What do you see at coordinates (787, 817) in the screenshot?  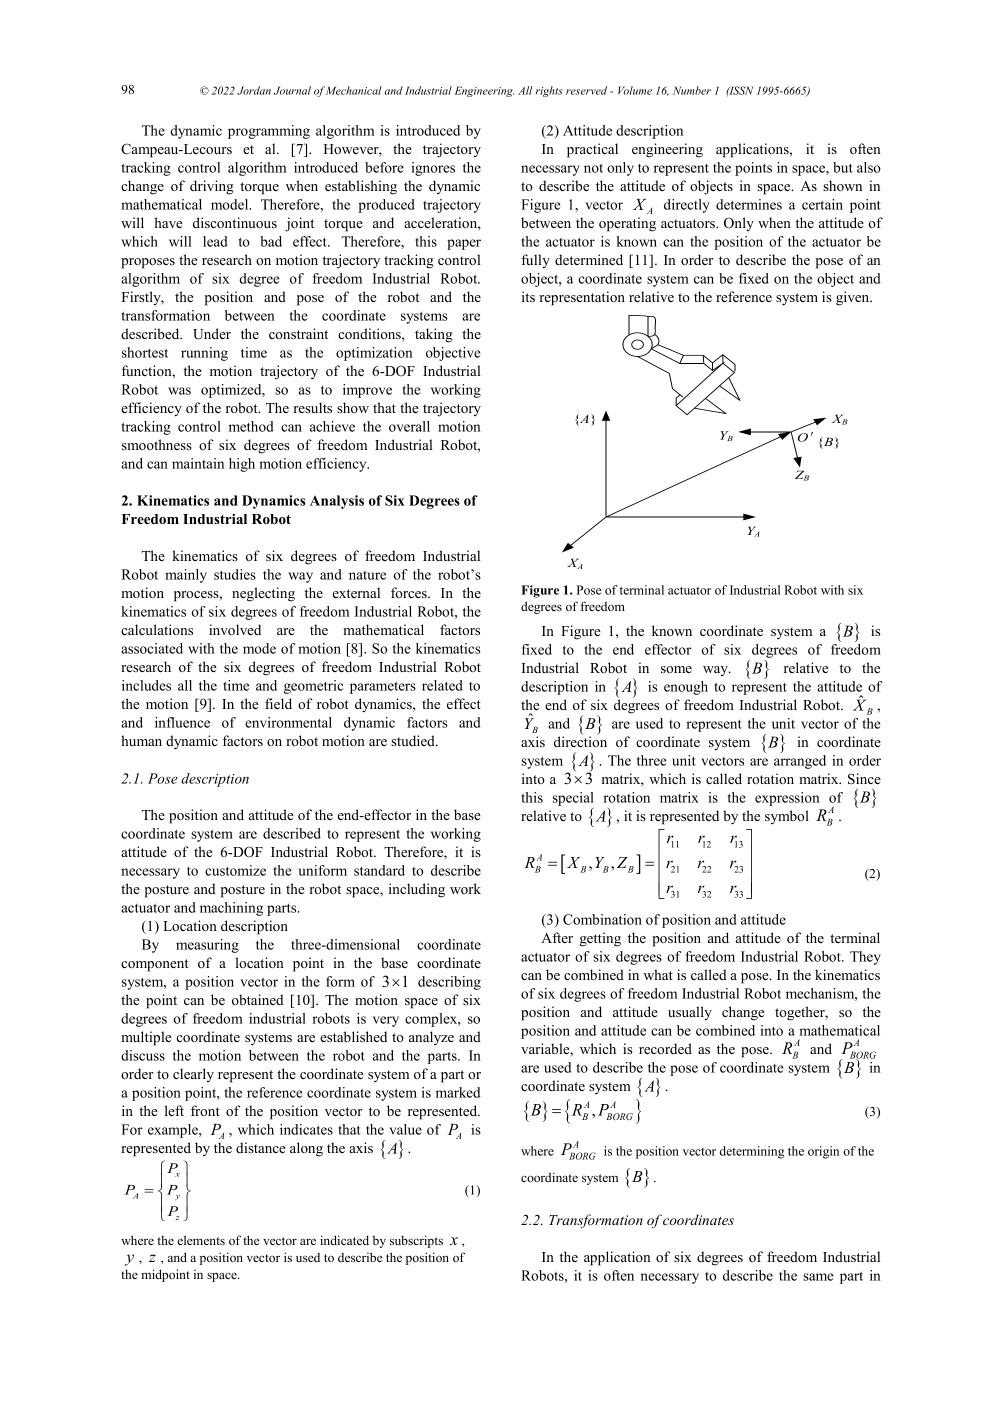 I see `symbol` at bounding box center [787, 817].
